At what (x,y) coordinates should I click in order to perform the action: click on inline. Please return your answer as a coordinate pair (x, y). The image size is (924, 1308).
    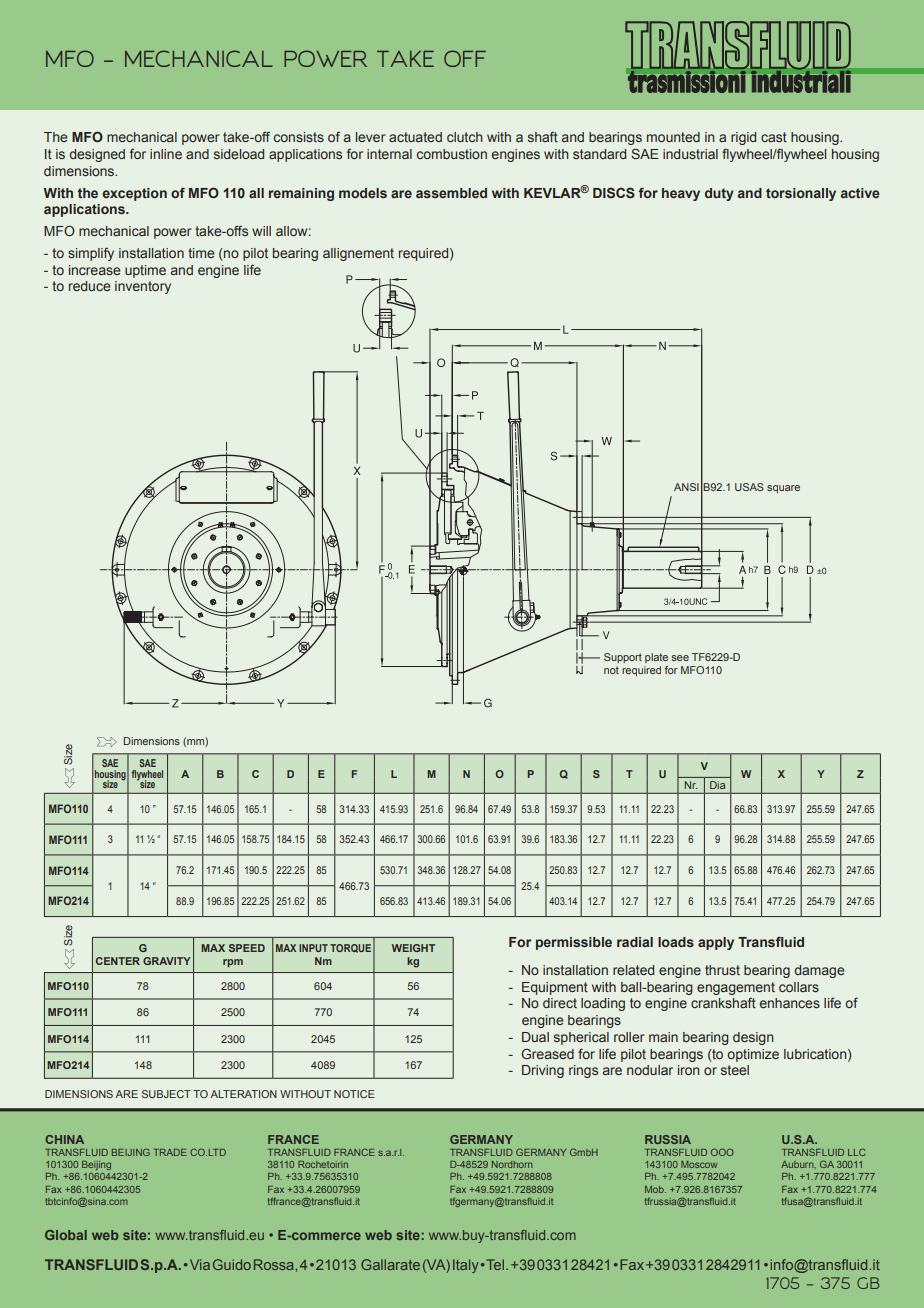
    Looking at the image, I should click on (166, 154).
